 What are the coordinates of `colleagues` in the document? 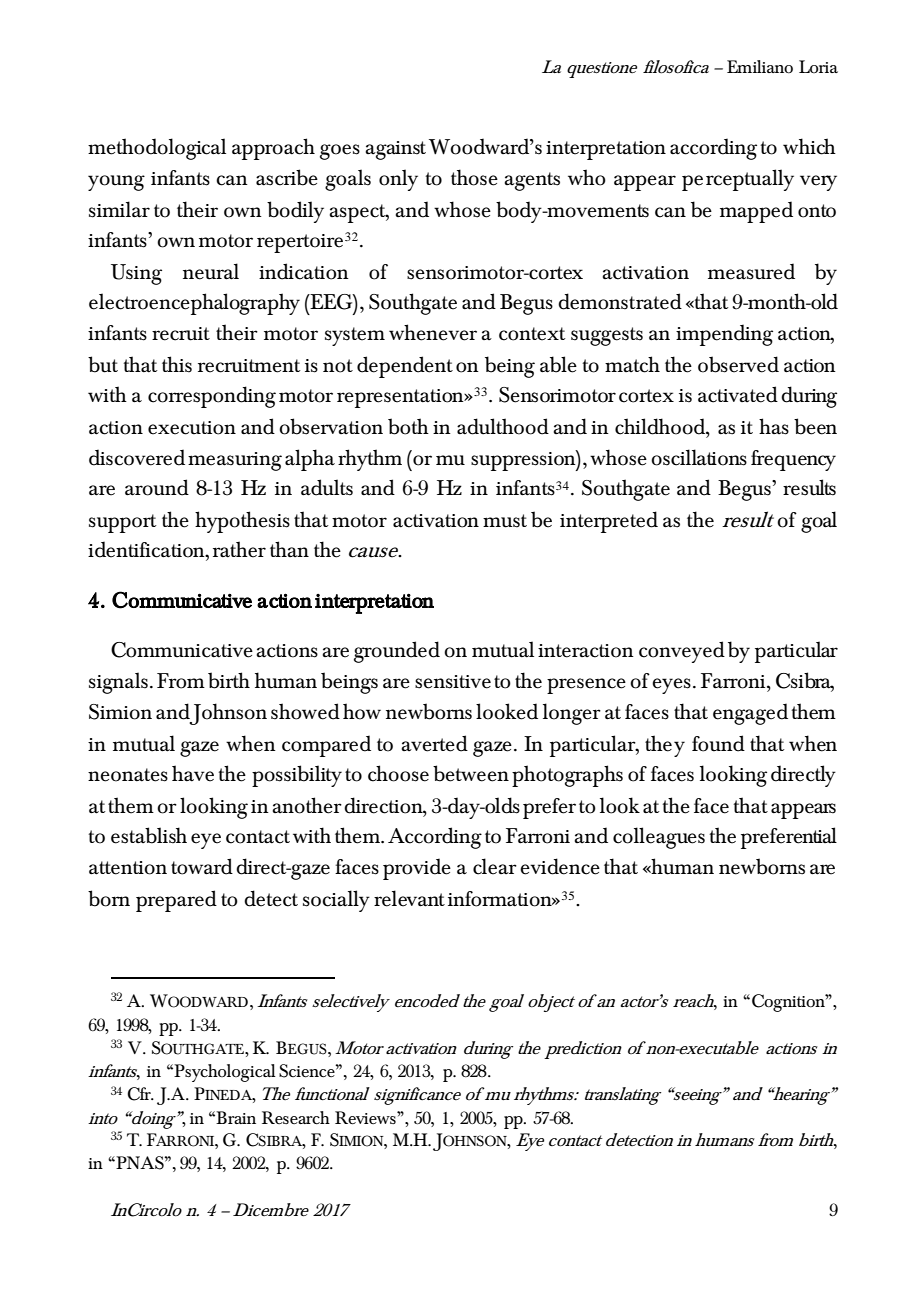 It's located at (659, 838).
